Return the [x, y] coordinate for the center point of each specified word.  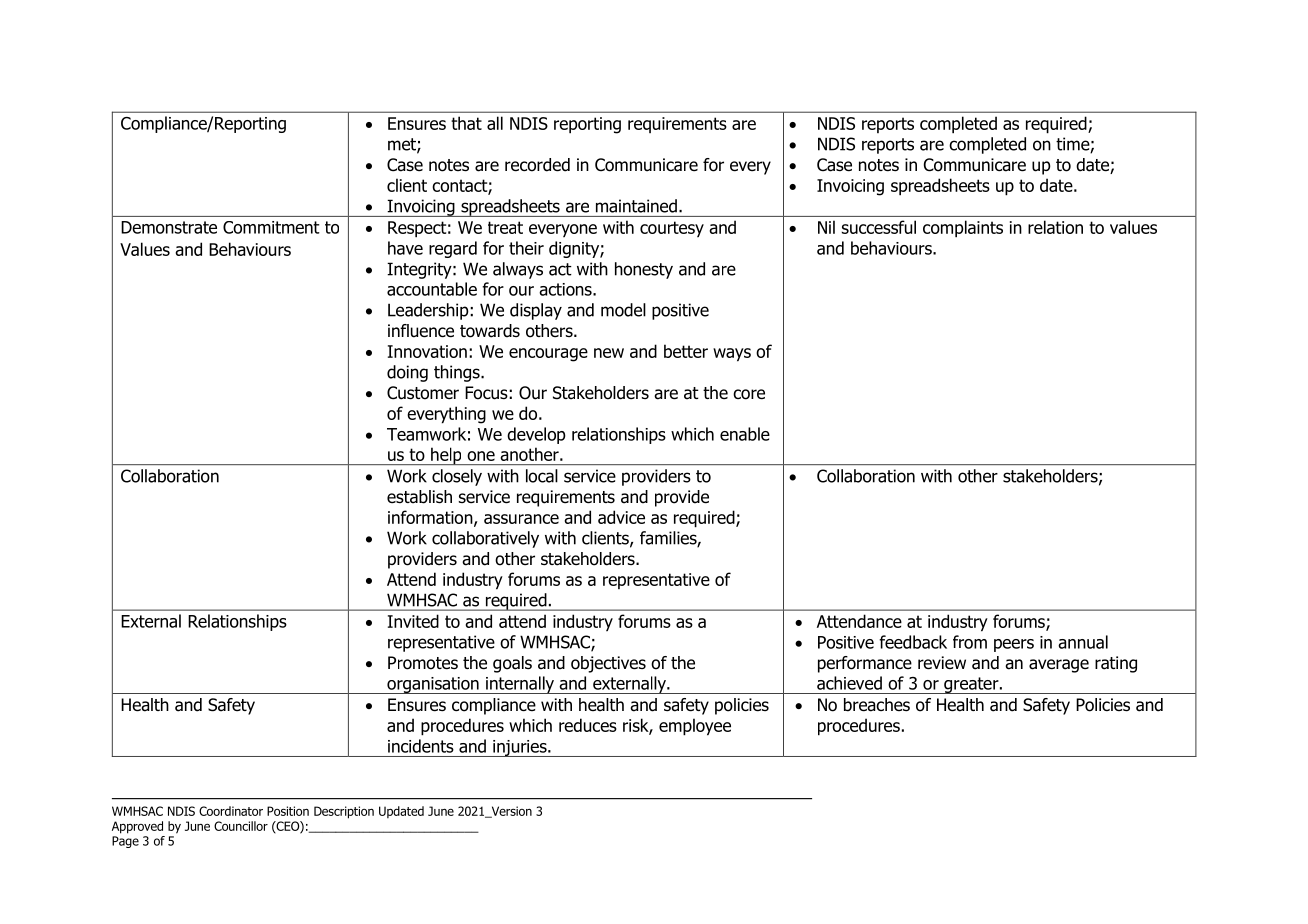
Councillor [241, 826]
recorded [537, 165]
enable [745, 434]
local [542, 476]
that [466, 123]
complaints [963, 229]
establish [419, 497]
